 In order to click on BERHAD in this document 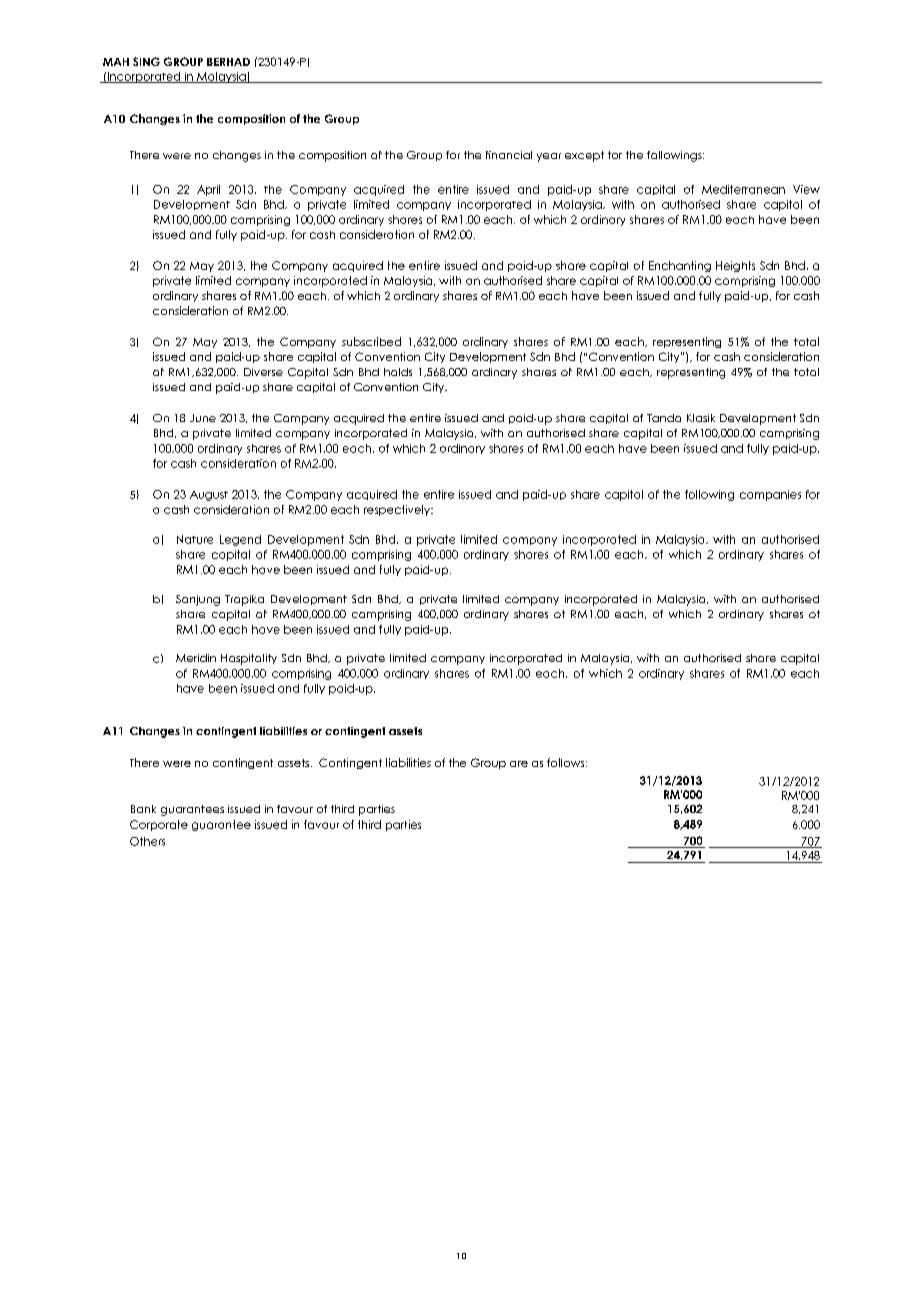, I will do `click(228, 62)`.
